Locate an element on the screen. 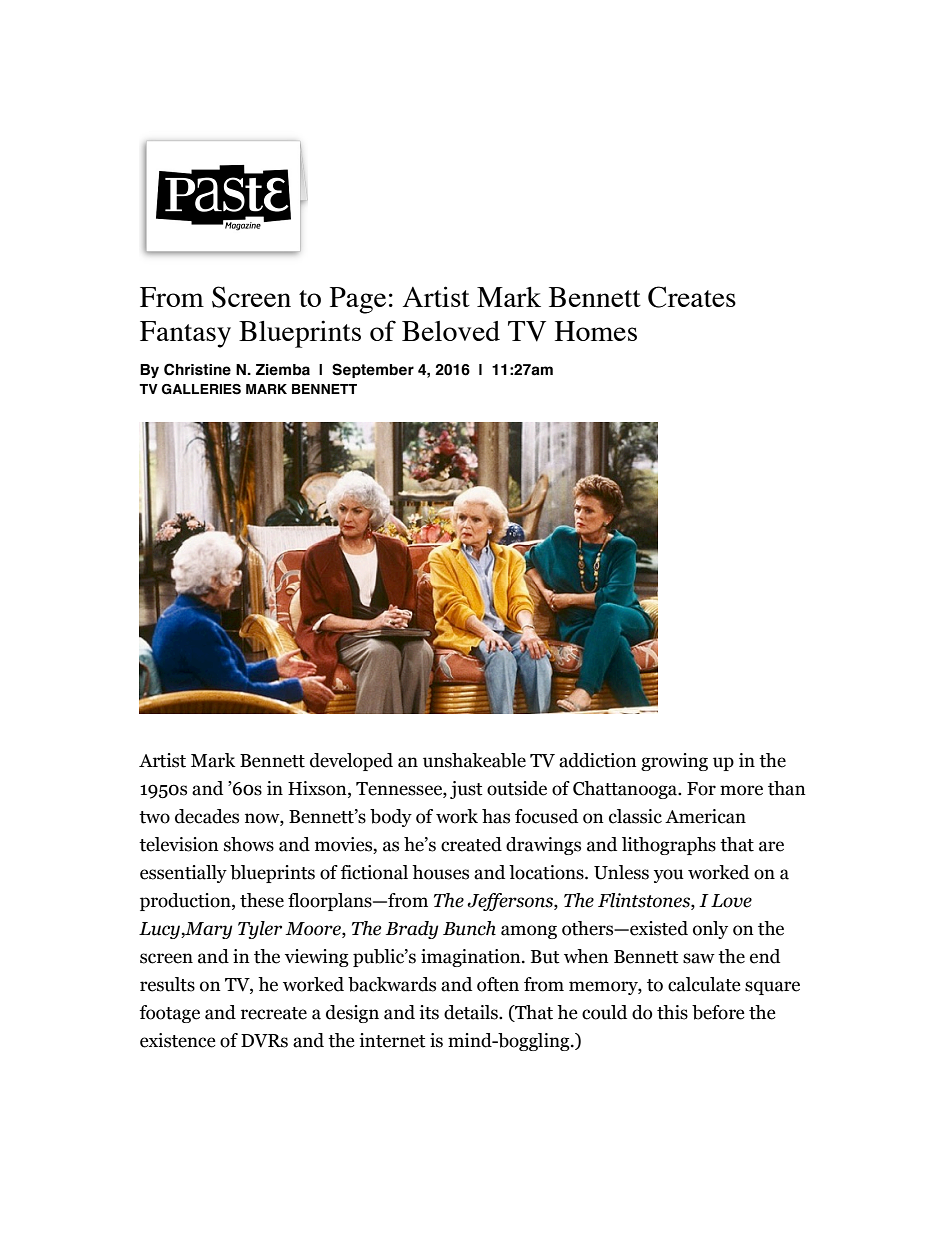  developed is located at coordinates (351, 762).
